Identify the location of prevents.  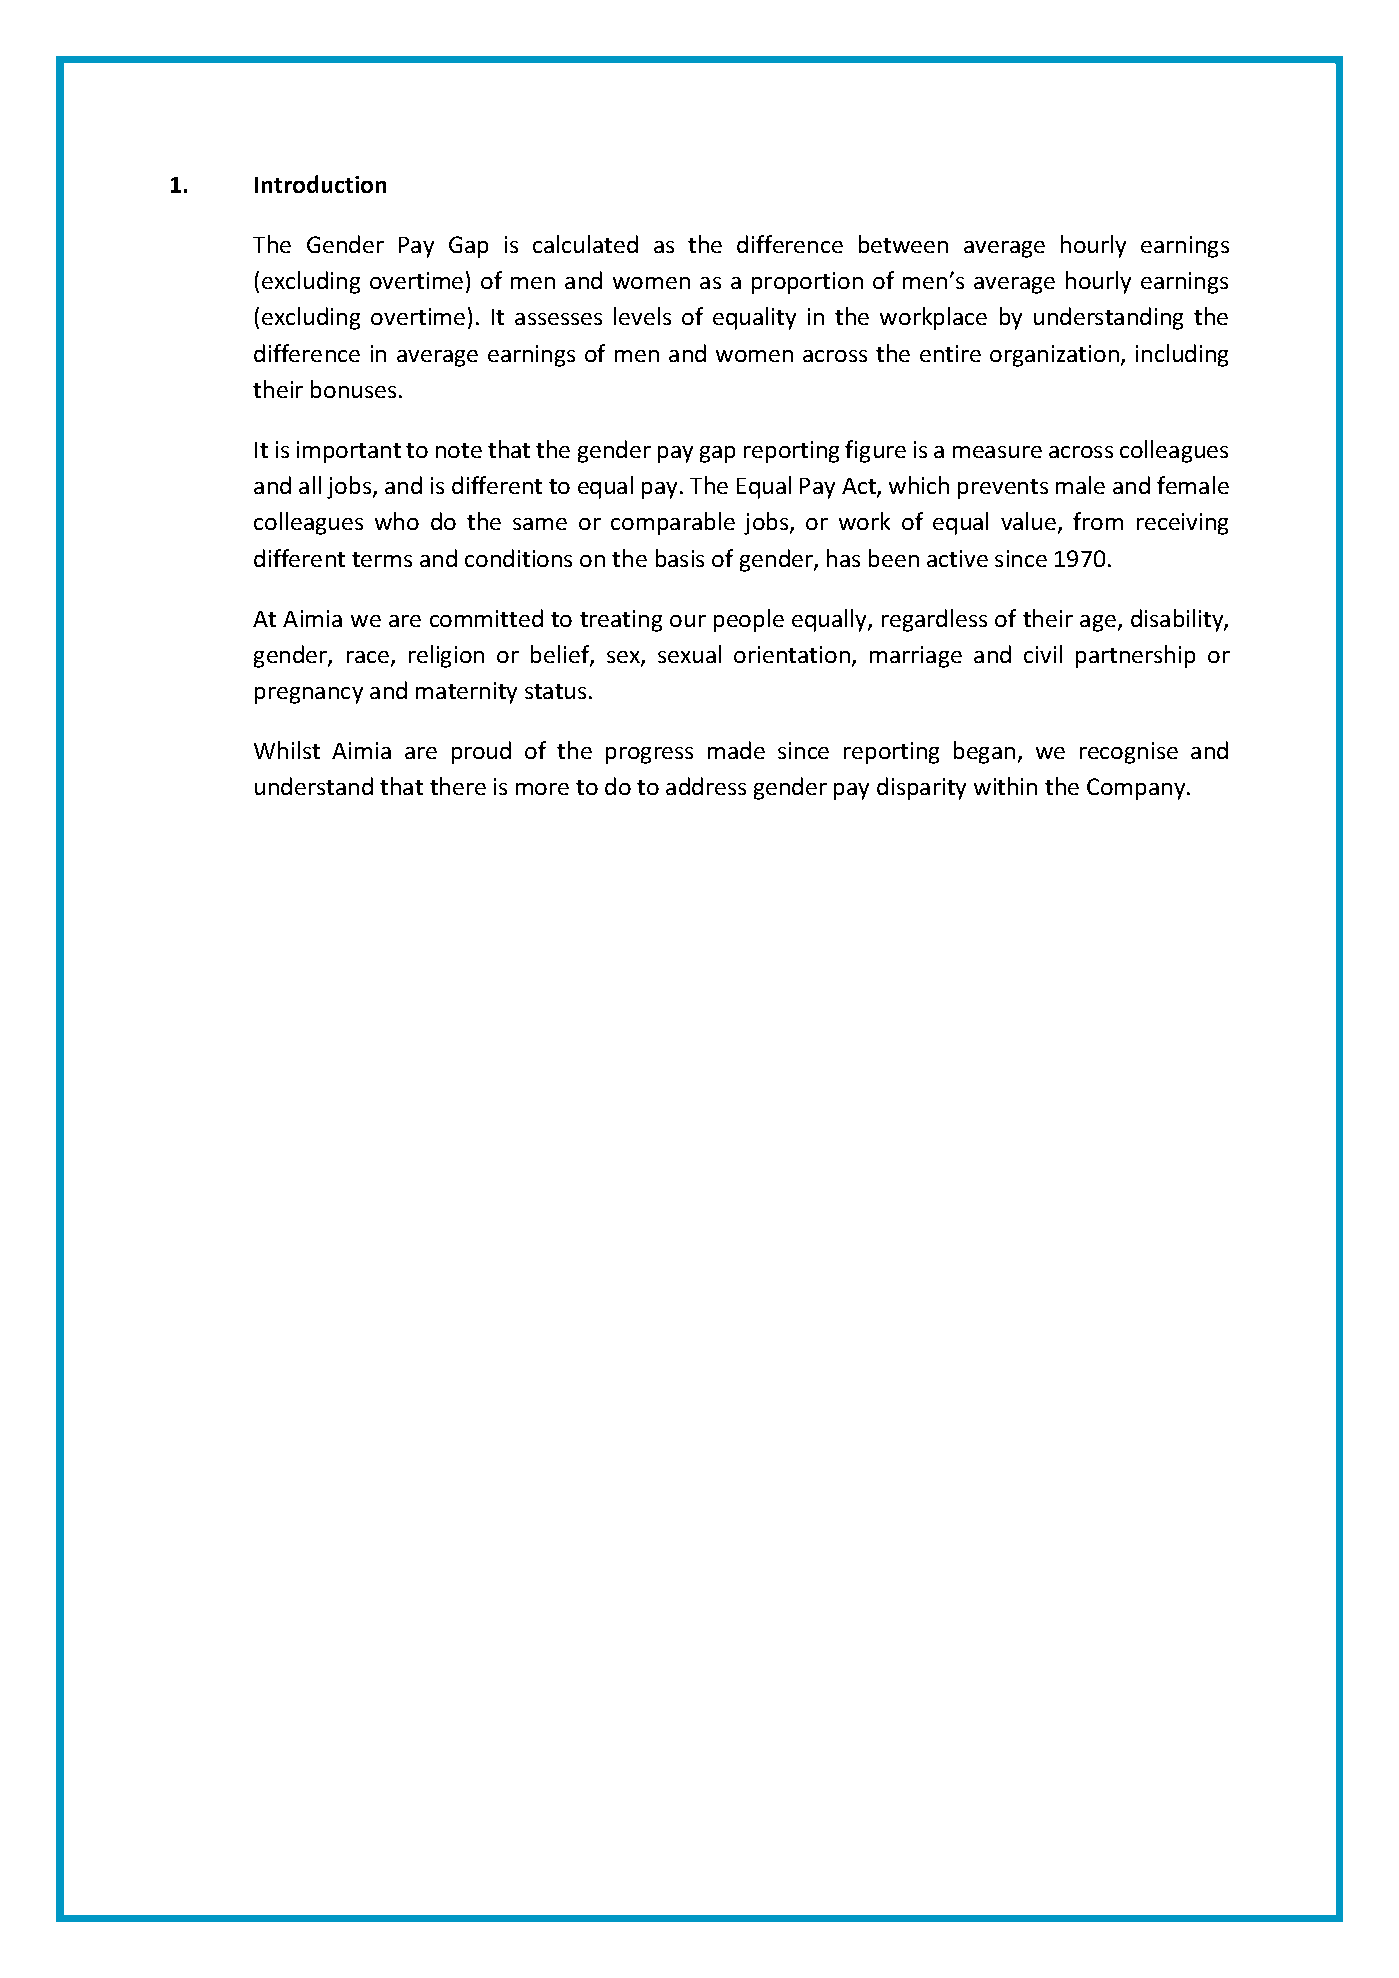
(1003, 489).
